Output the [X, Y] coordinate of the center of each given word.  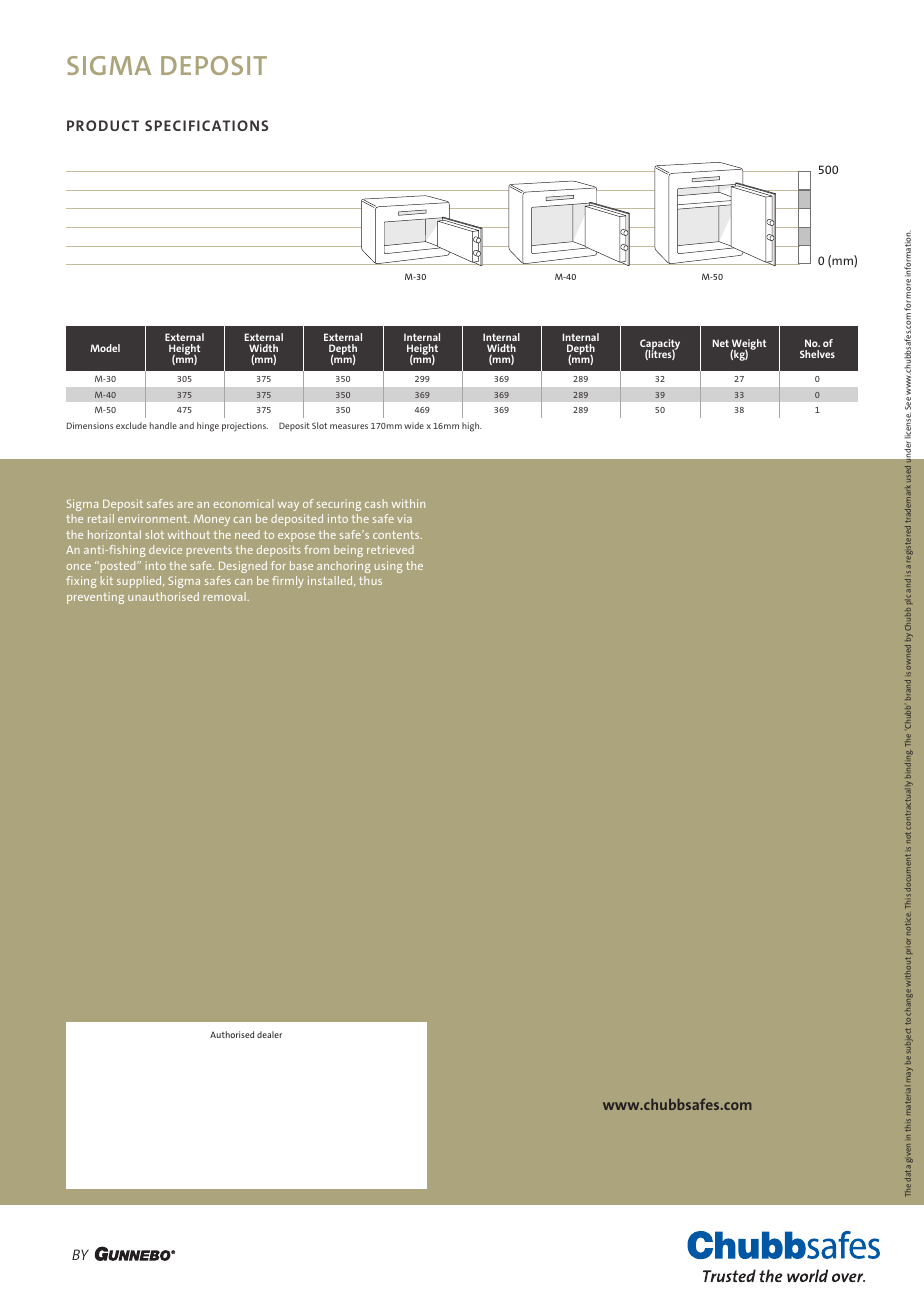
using [388, 567]
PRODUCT [103, 125]
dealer [269, 1034]
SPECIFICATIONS [206, 125]
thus [370, 580]
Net [720, 343]
